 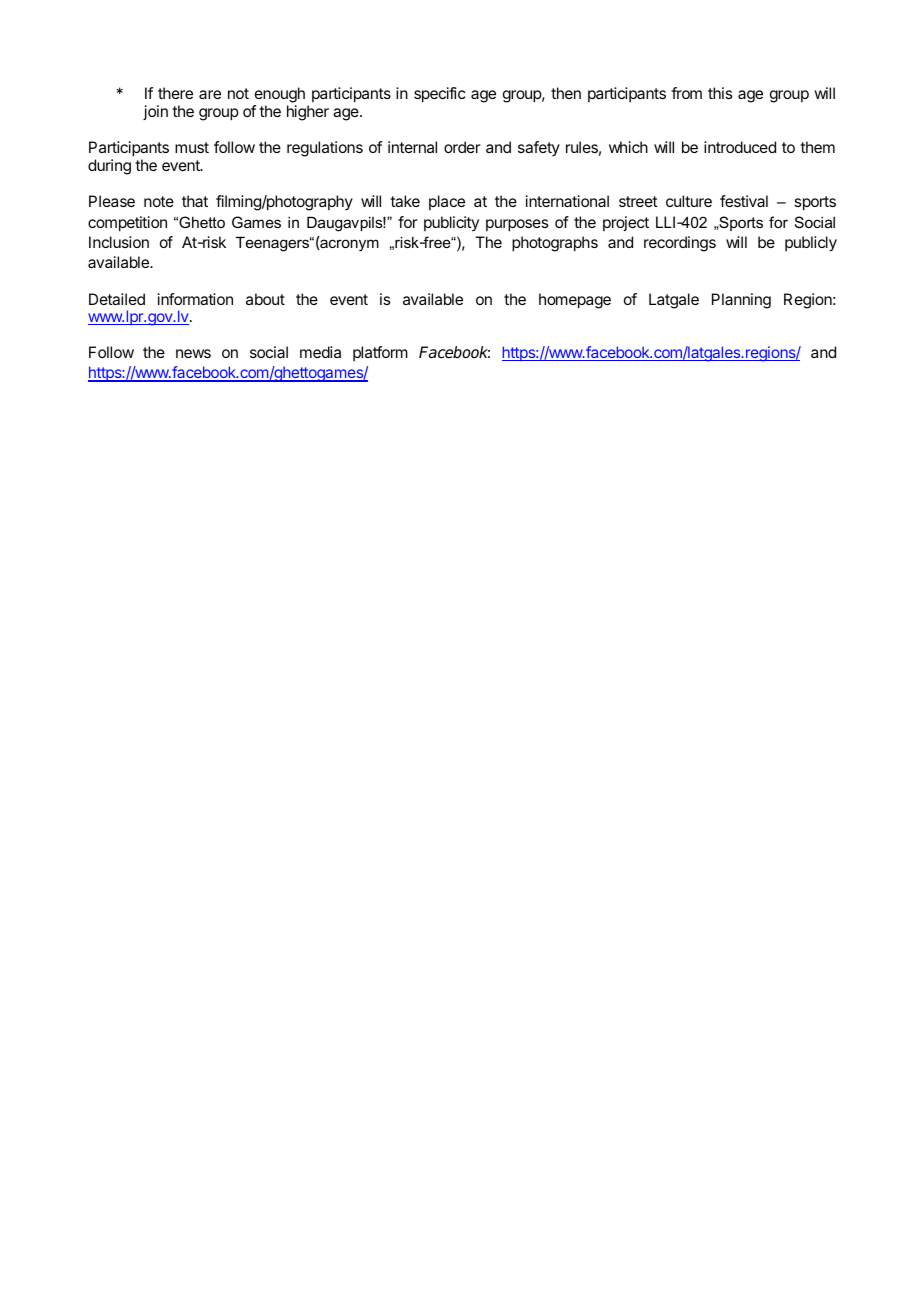 I want to click on Planning, so click(x=741, y=301).
